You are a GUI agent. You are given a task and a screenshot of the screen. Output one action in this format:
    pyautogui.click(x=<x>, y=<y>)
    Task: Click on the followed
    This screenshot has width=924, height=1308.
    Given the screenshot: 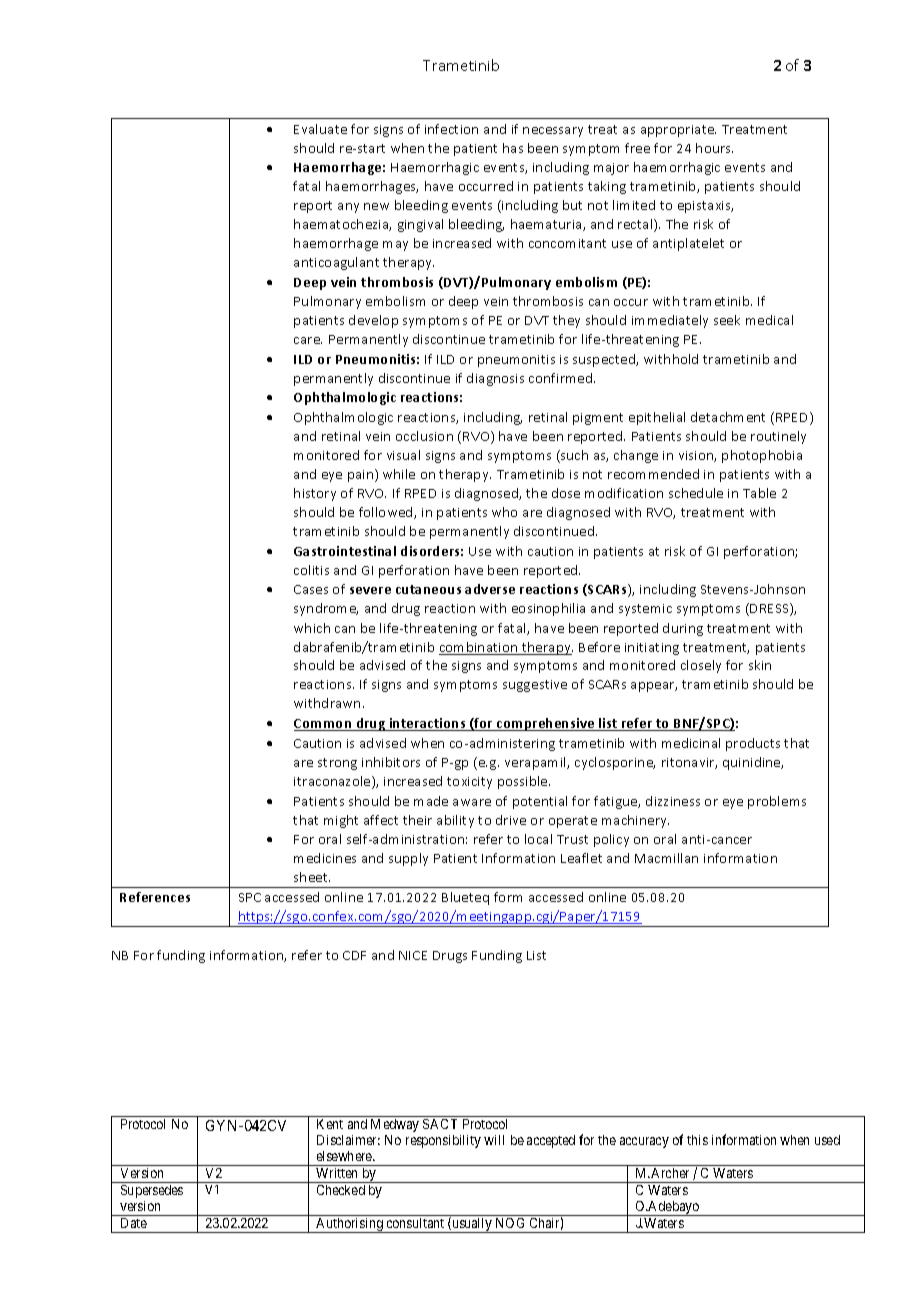 What is the action you would take?
    pyautogui.click(x=387, y=513)
